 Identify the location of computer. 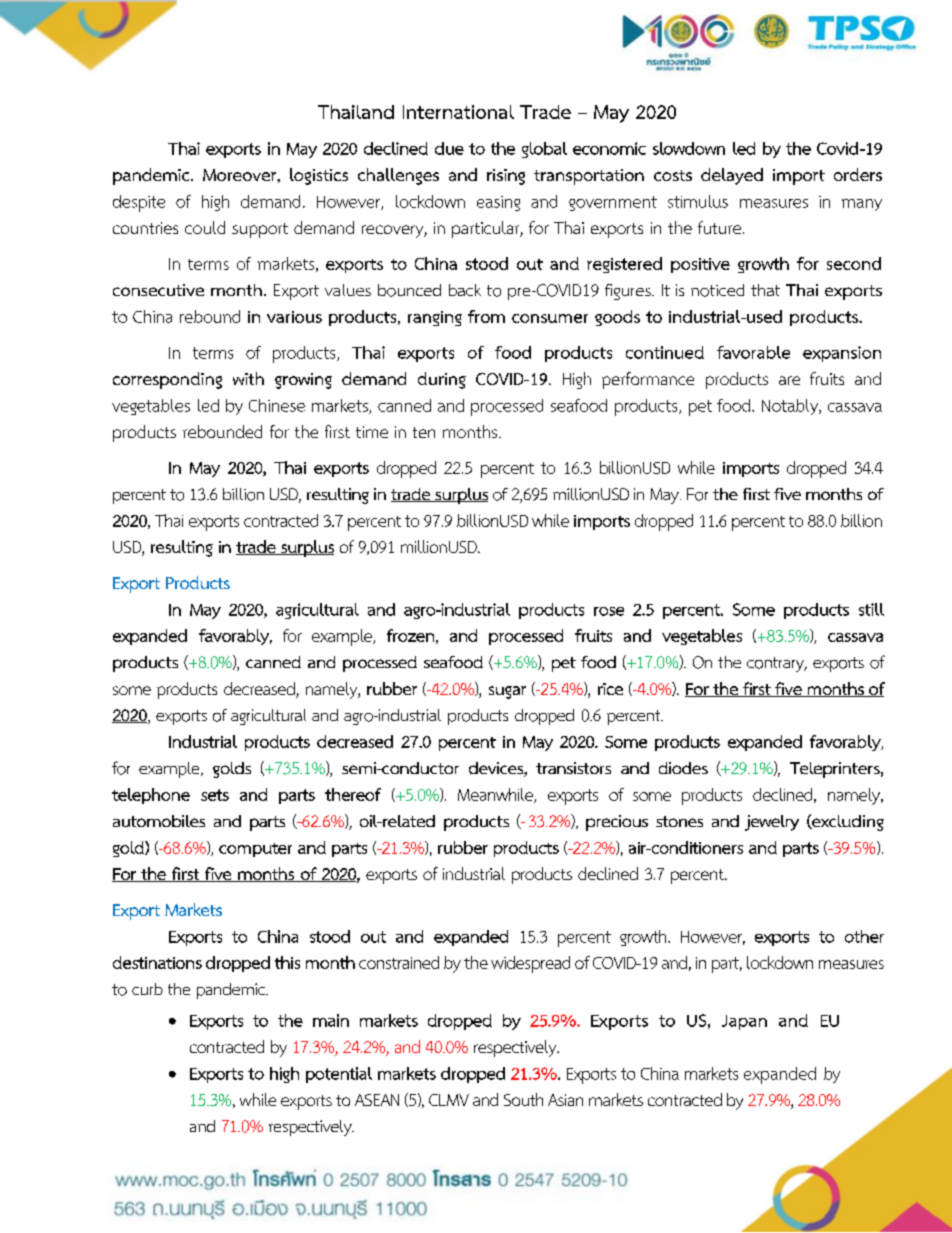
(255, 850).
